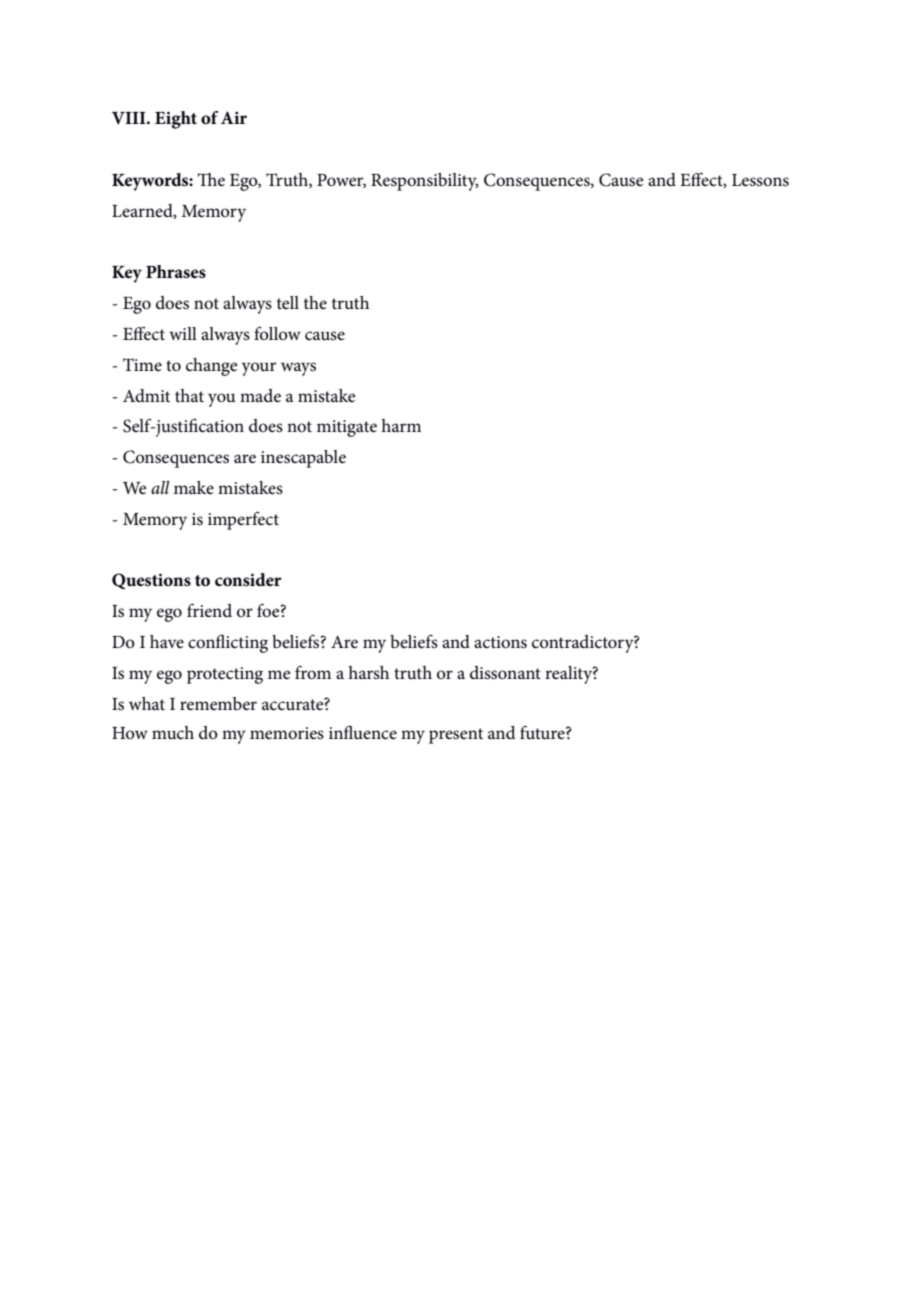 Image resolution: width=924 pixels, height=1308 pixels. I want to click on harm, so click(401, 425).
